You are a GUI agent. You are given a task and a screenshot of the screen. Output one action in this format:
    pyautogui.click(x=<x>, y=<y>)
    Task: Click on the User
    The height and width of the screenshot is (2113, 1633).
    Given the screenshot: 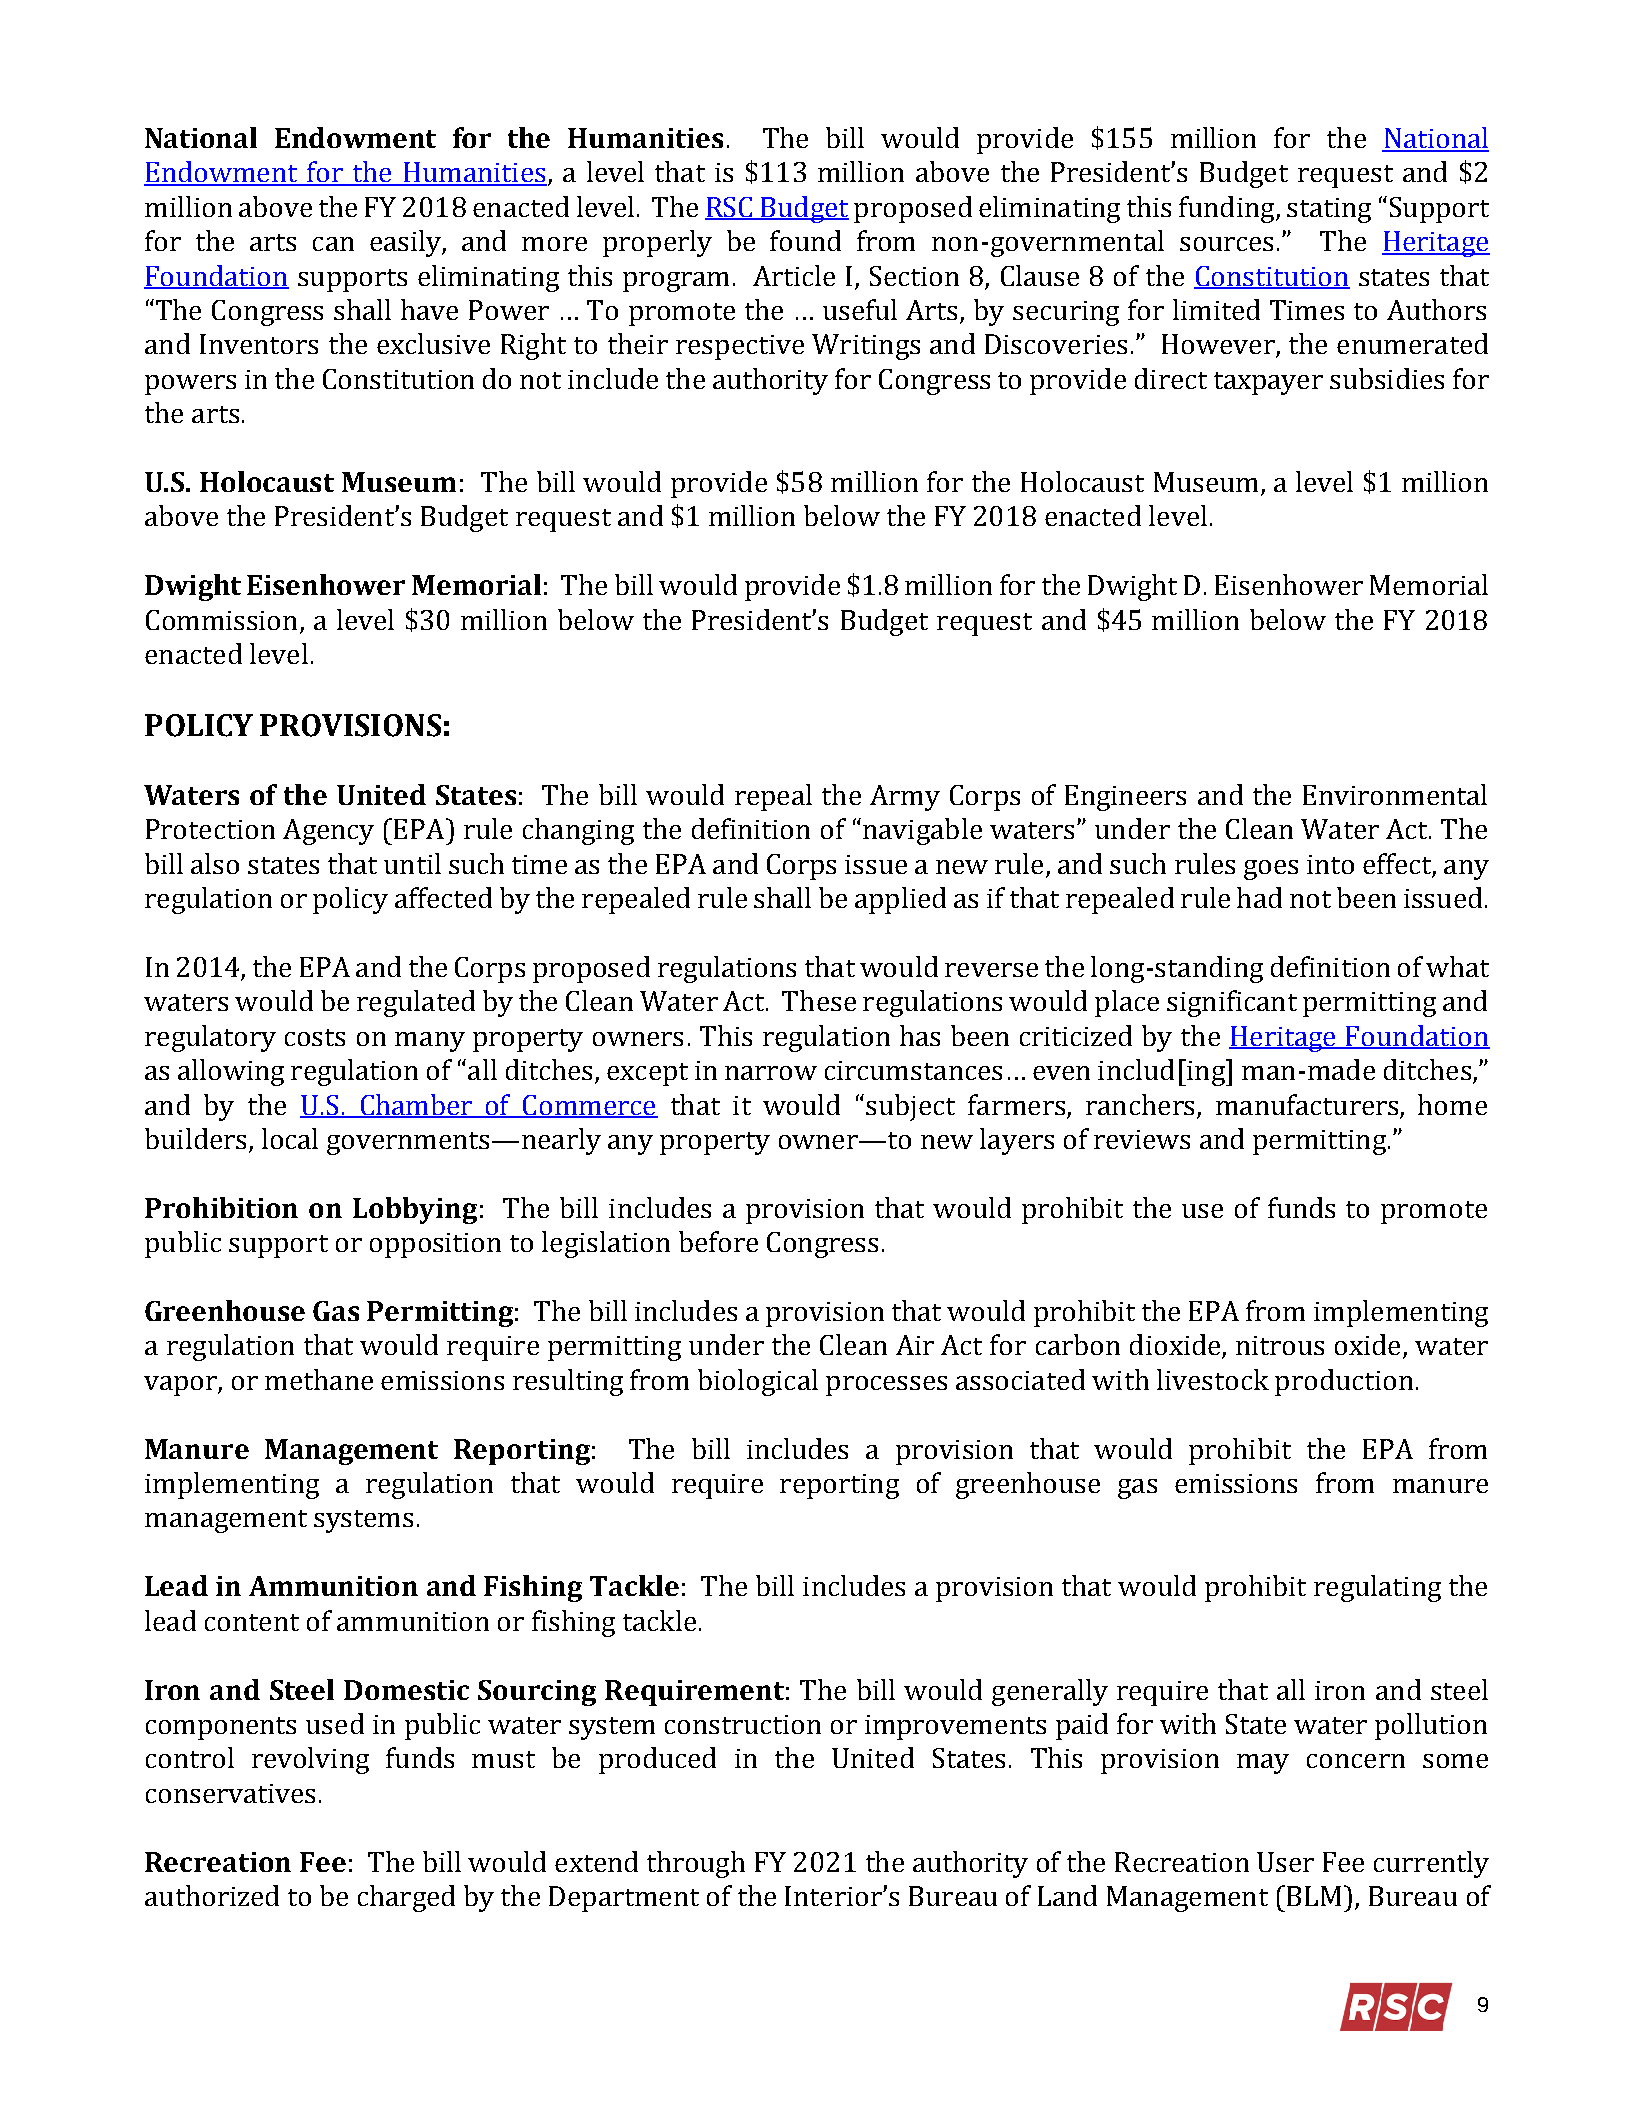 What is the action you would take?
    pyautogui.click(x=1285, y=1862)
